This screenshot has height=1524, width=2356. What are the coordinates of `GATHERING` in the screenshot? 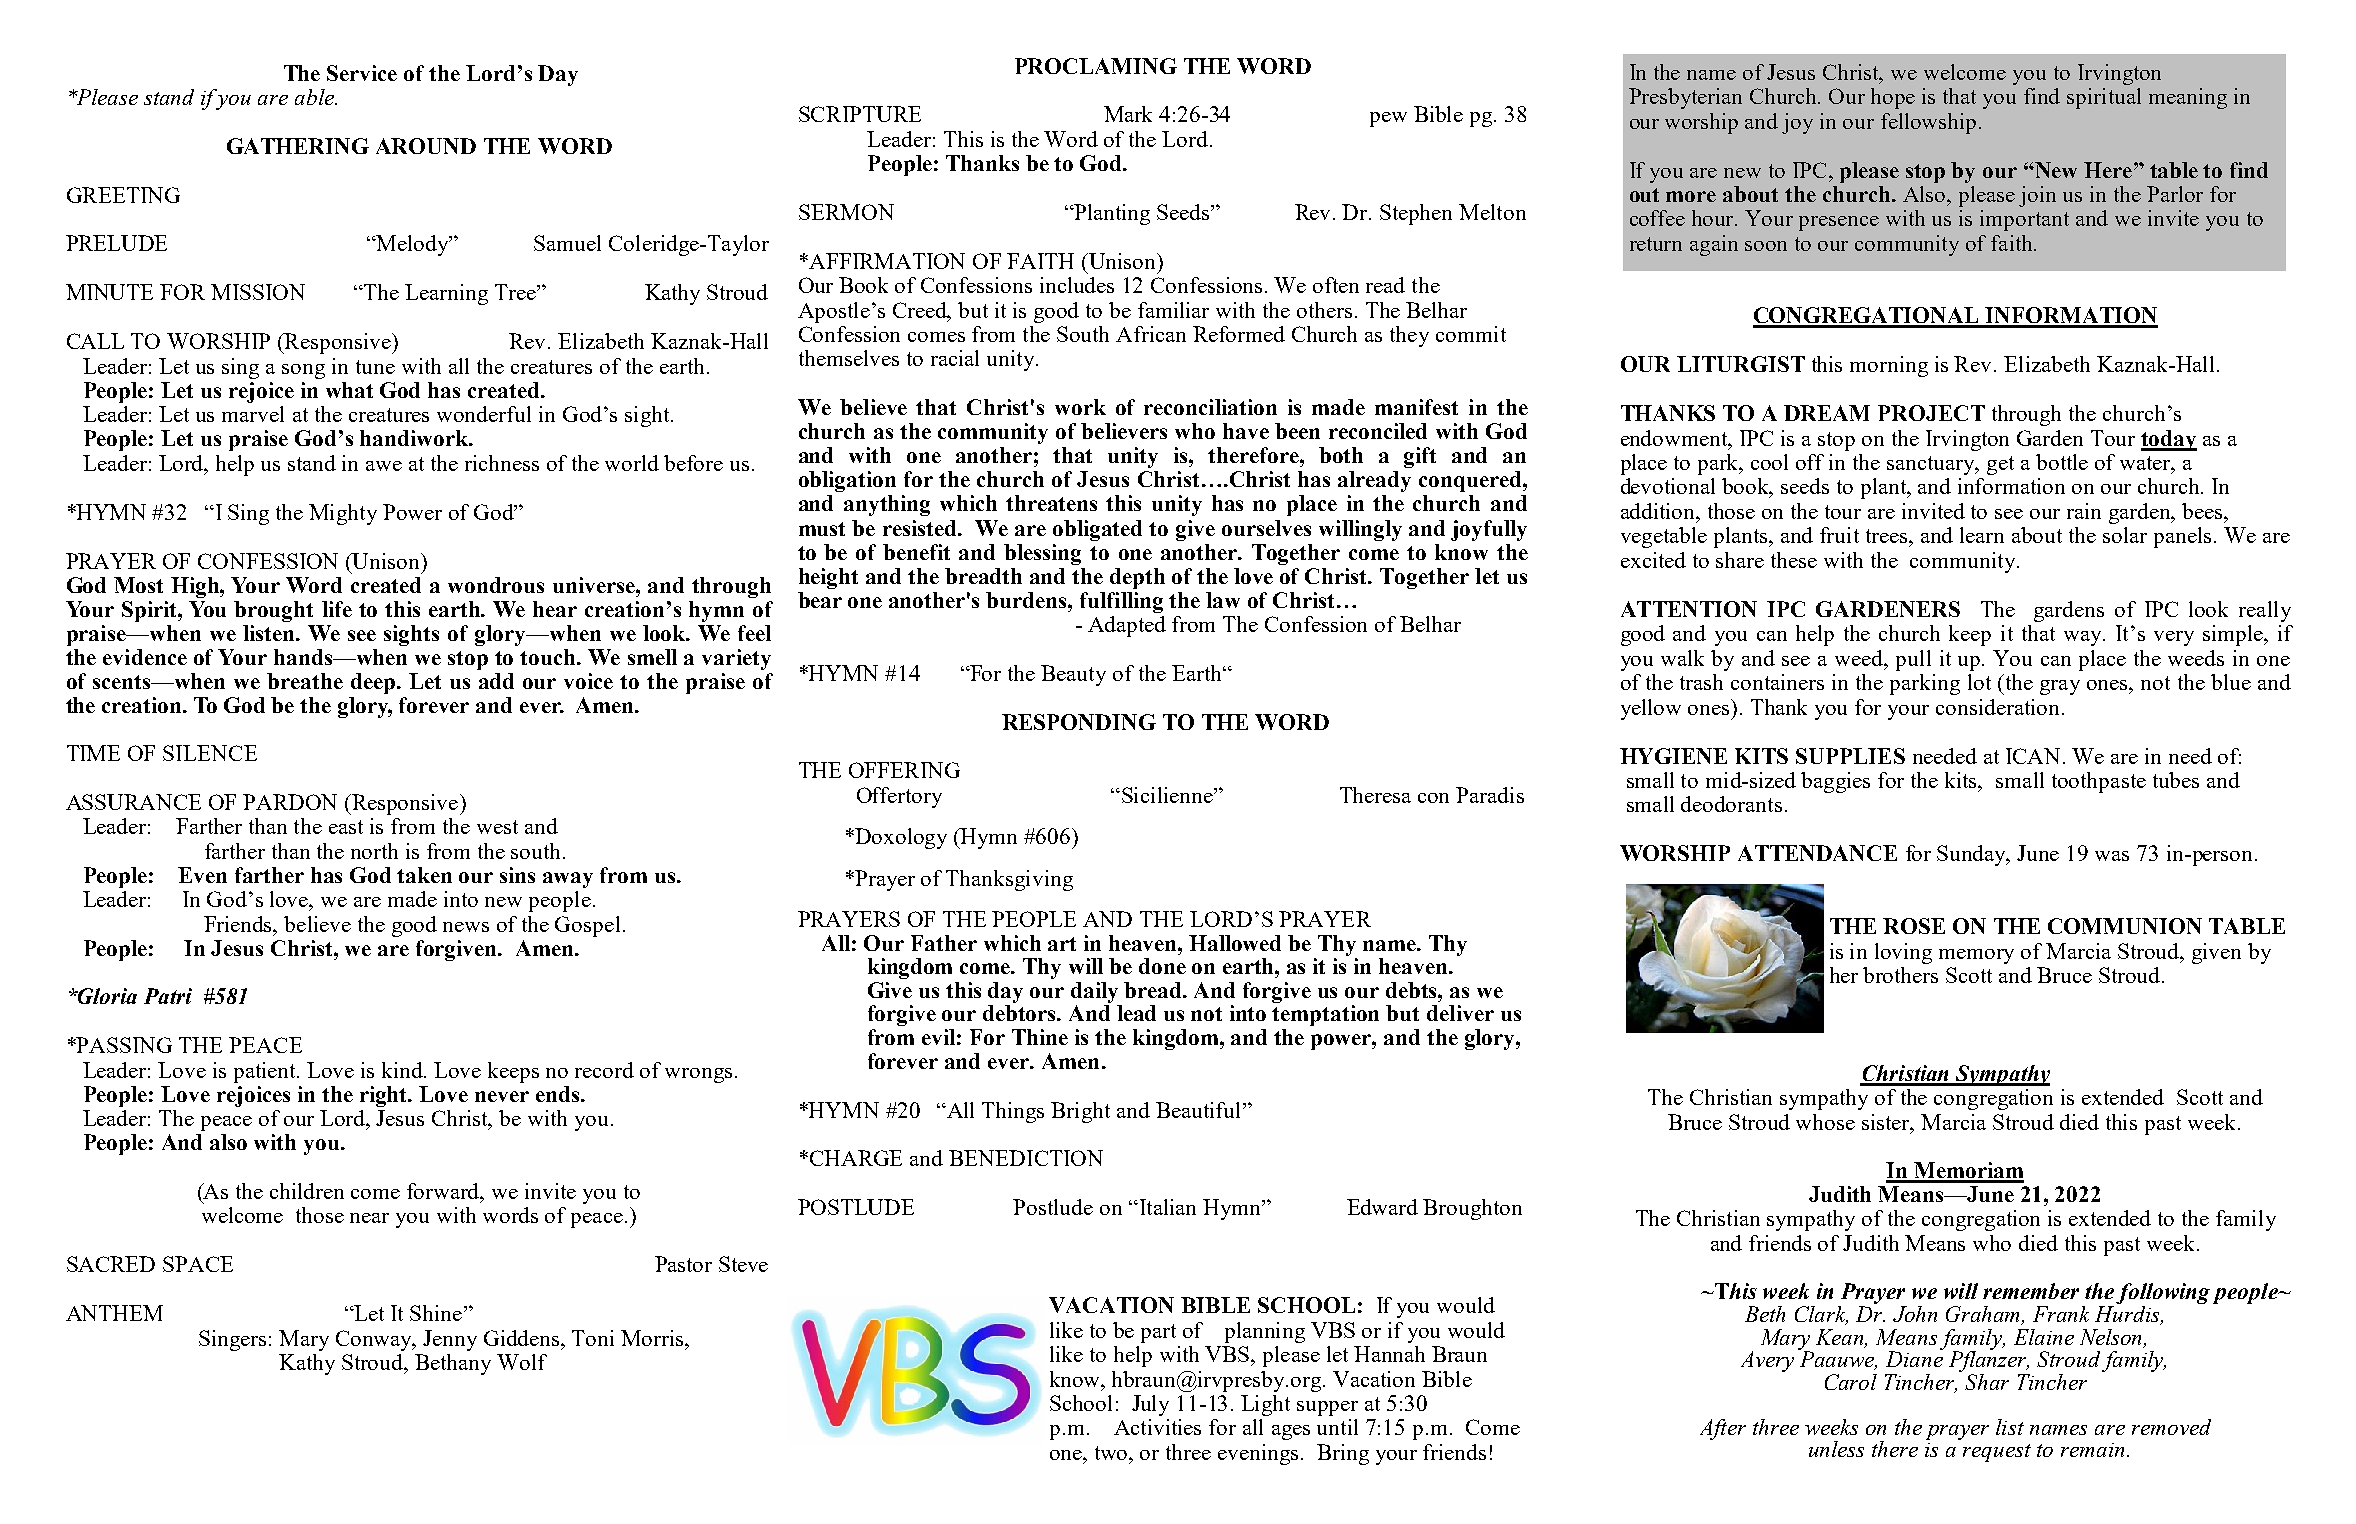 It's located at (298, 146).
